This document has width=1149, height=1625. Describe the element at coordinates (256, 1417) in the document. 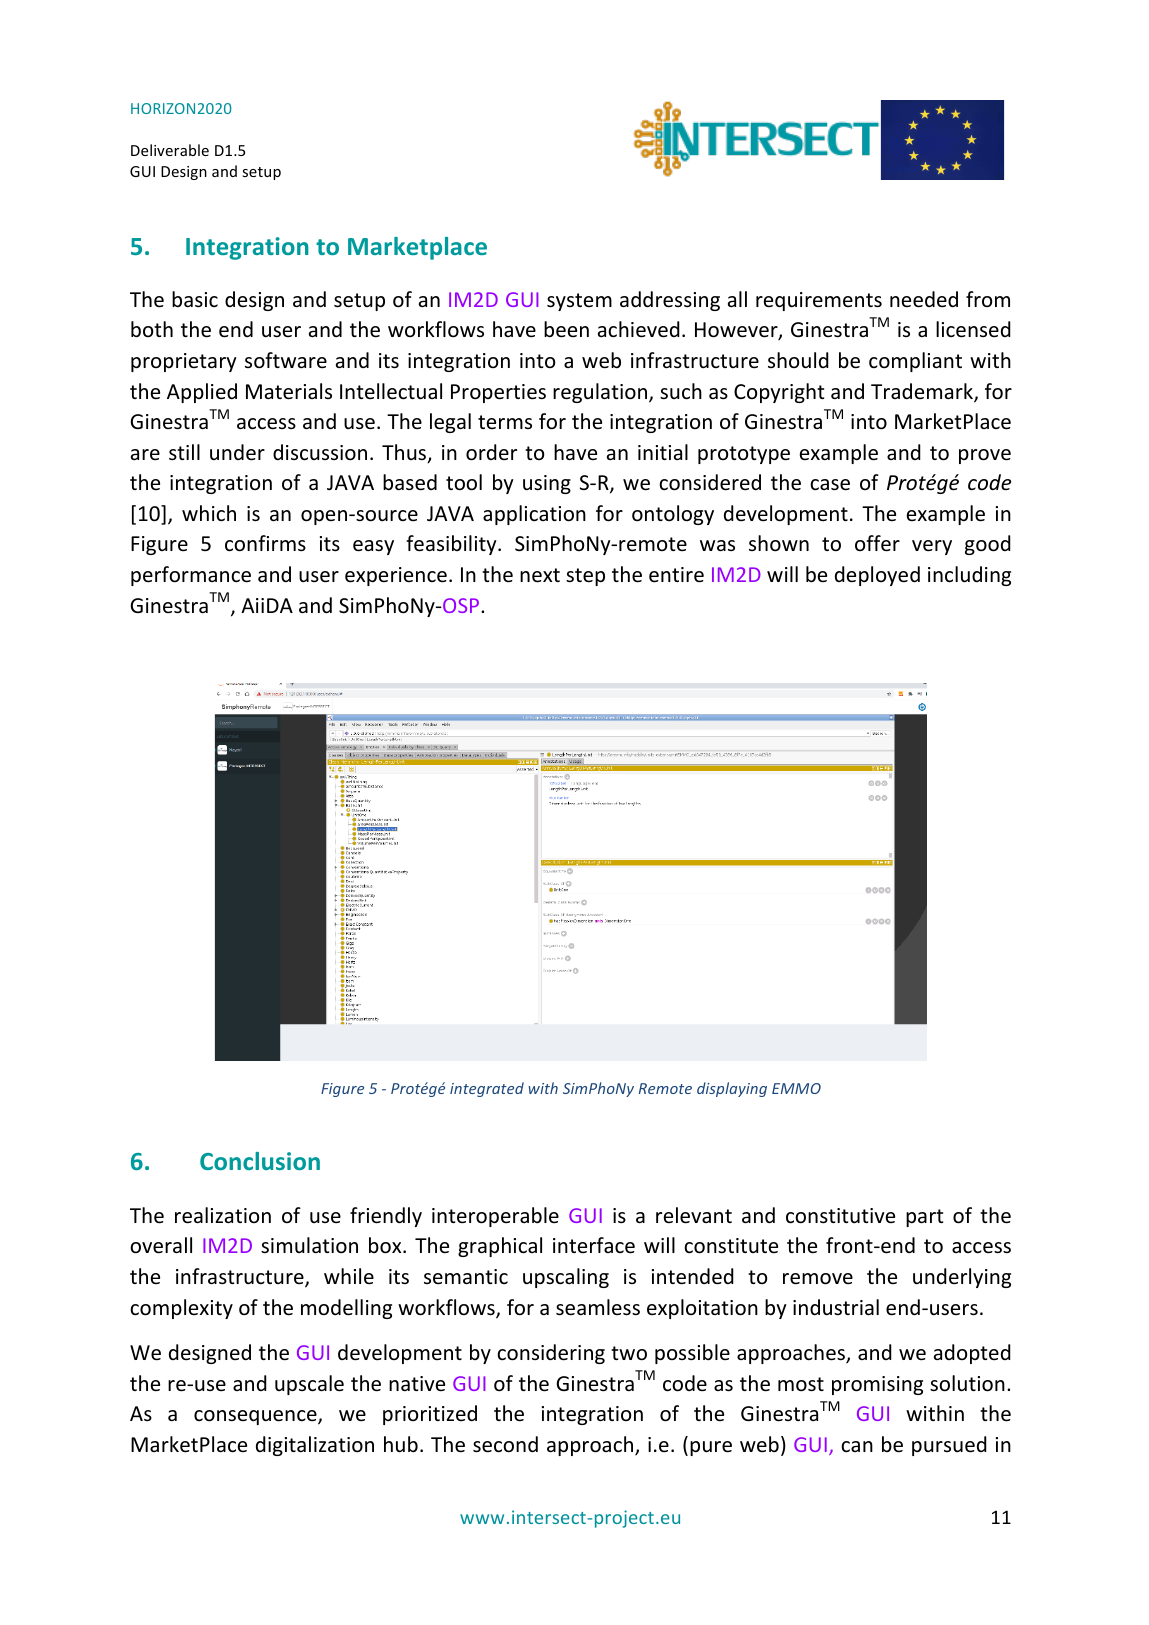

I see `consequence` at that location.
